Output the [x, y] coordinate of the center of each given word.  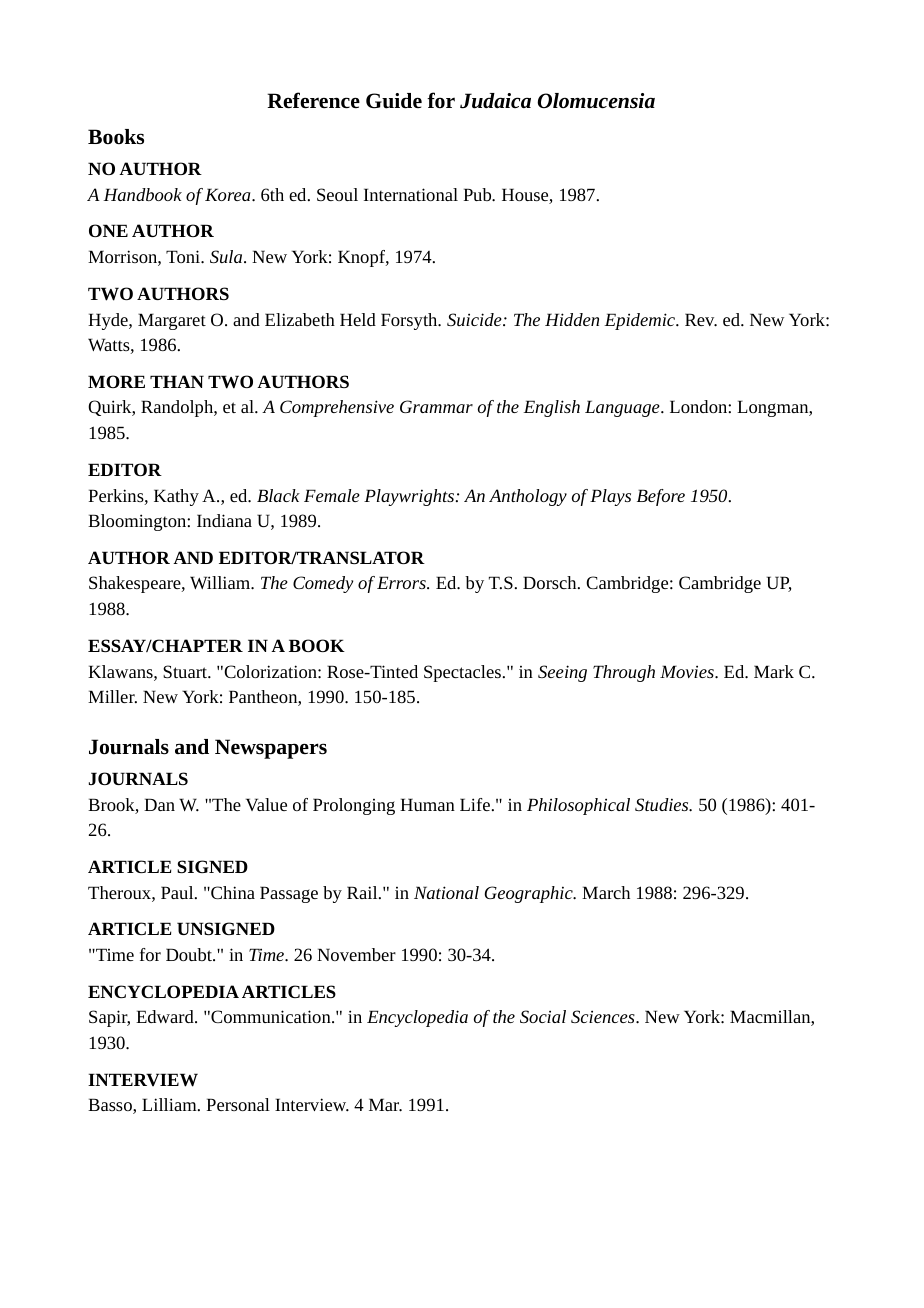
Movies [688, 671]
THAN [177, 381]
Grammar [436, 406]
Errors [402, 582]
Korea [229, 194]
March [606, 892]
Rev [701, 320]
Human [427, 804]
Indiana [224, 520]
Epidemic [640, 321]
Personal [238, 1104]
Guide [394, 101]
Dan [159, 804]
